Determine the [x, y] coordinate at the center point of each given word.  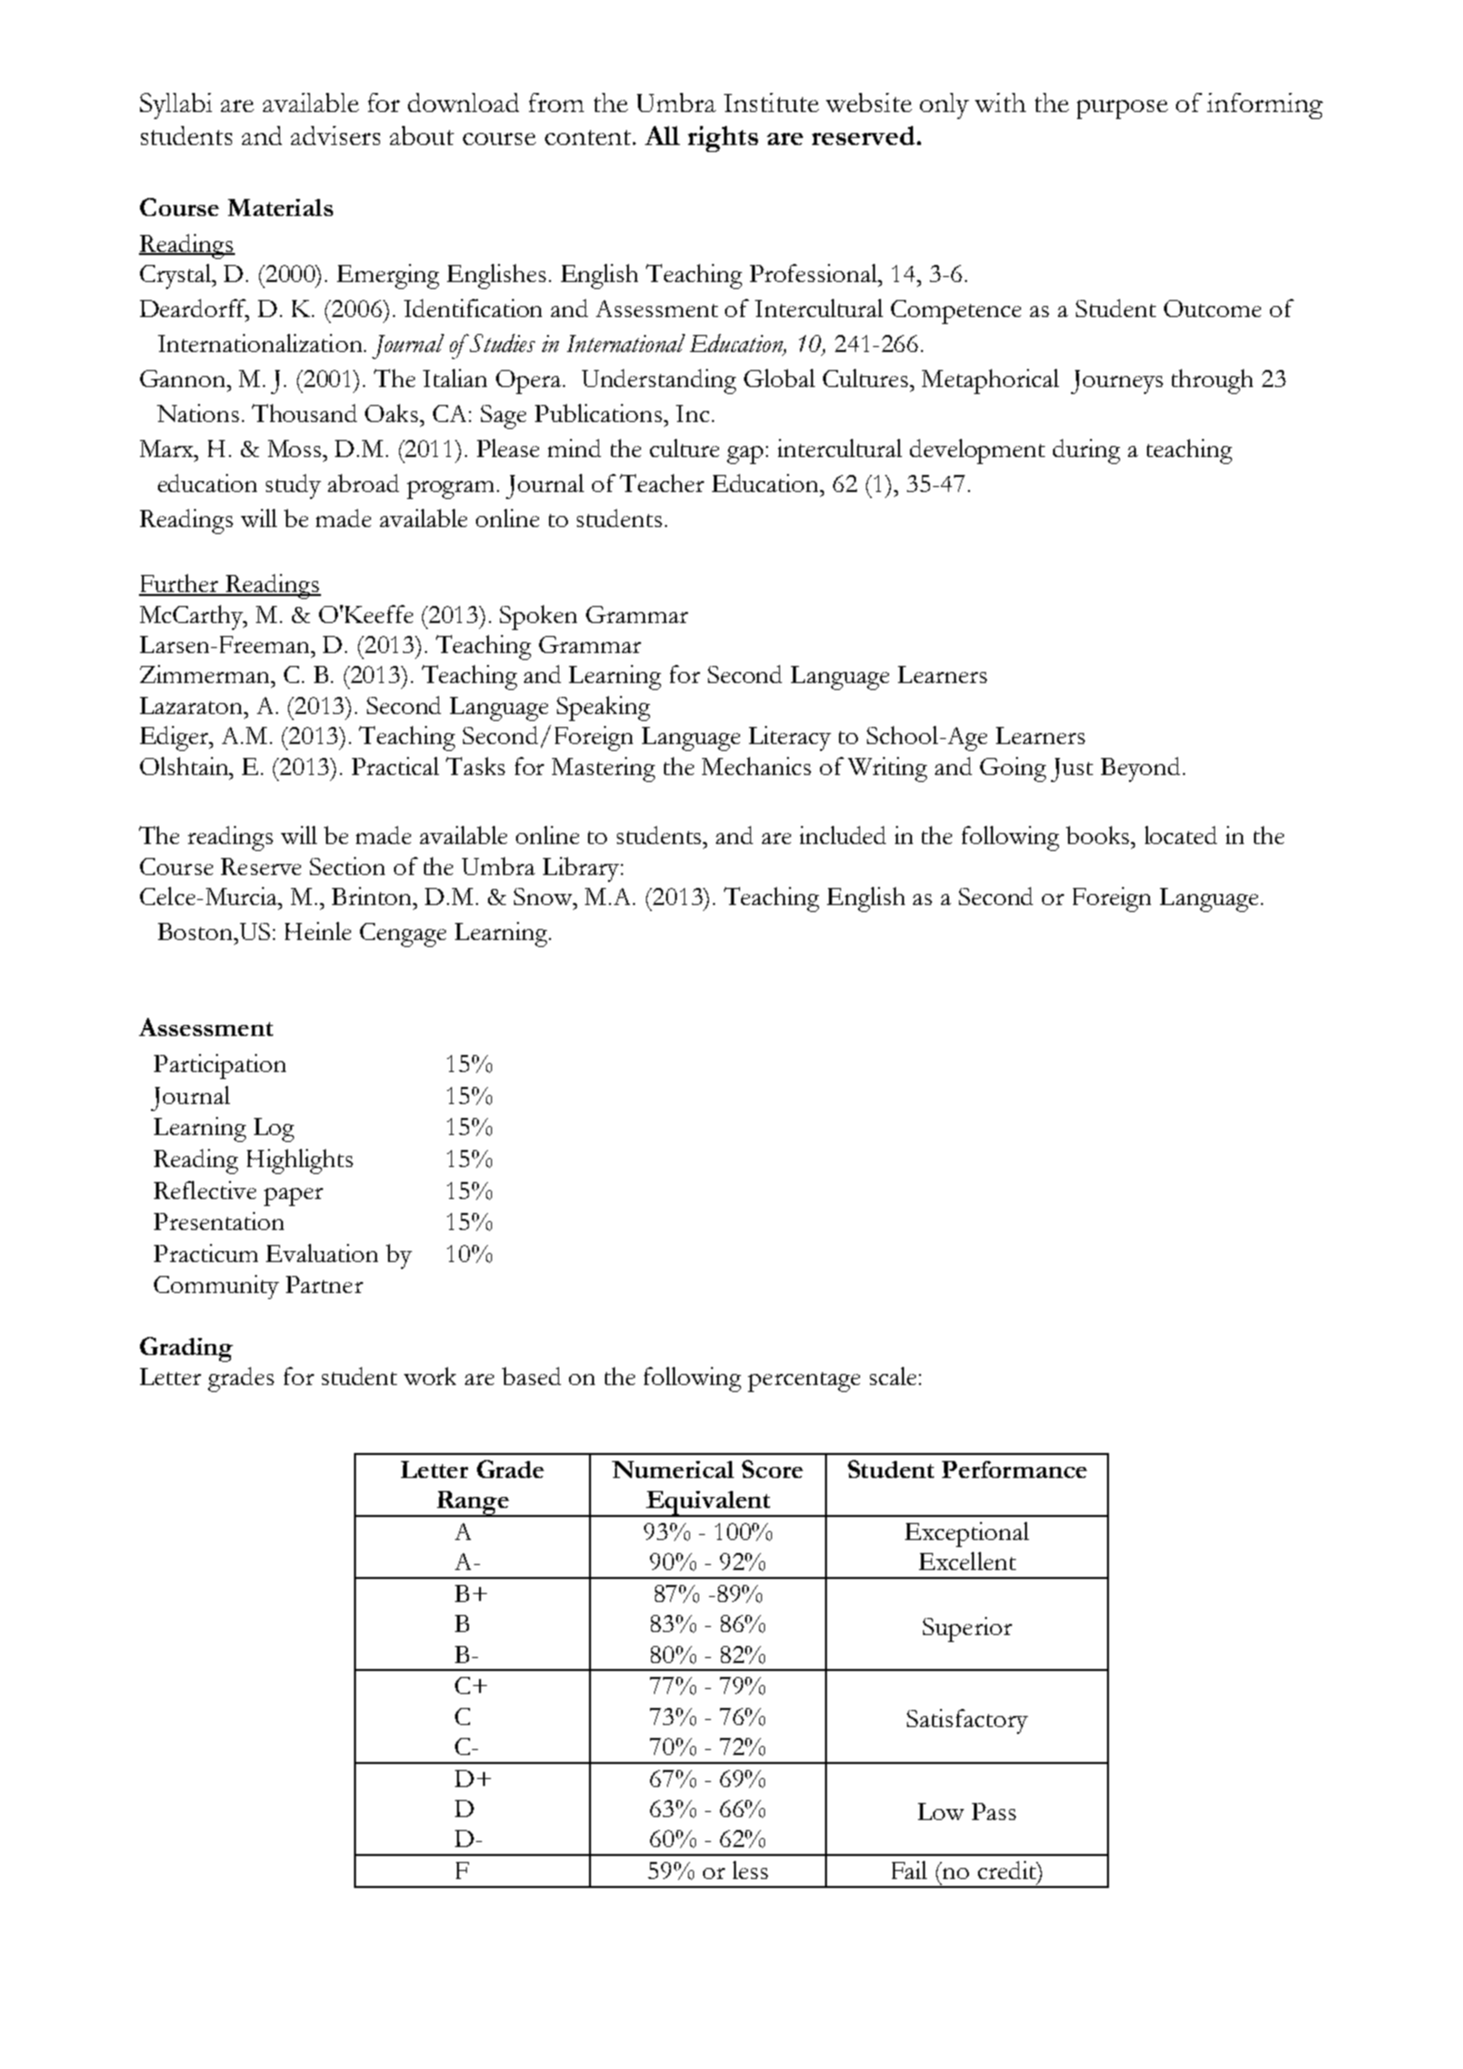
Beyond [1140, 769]
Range [473, 1504]
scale [893, 1376]
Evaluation [322, 1253]
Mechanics [756, 766]
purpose [1122, 109]
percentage [804, 1382]
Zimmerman [206, 674]
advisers [335, 135]
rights [723, 139]
